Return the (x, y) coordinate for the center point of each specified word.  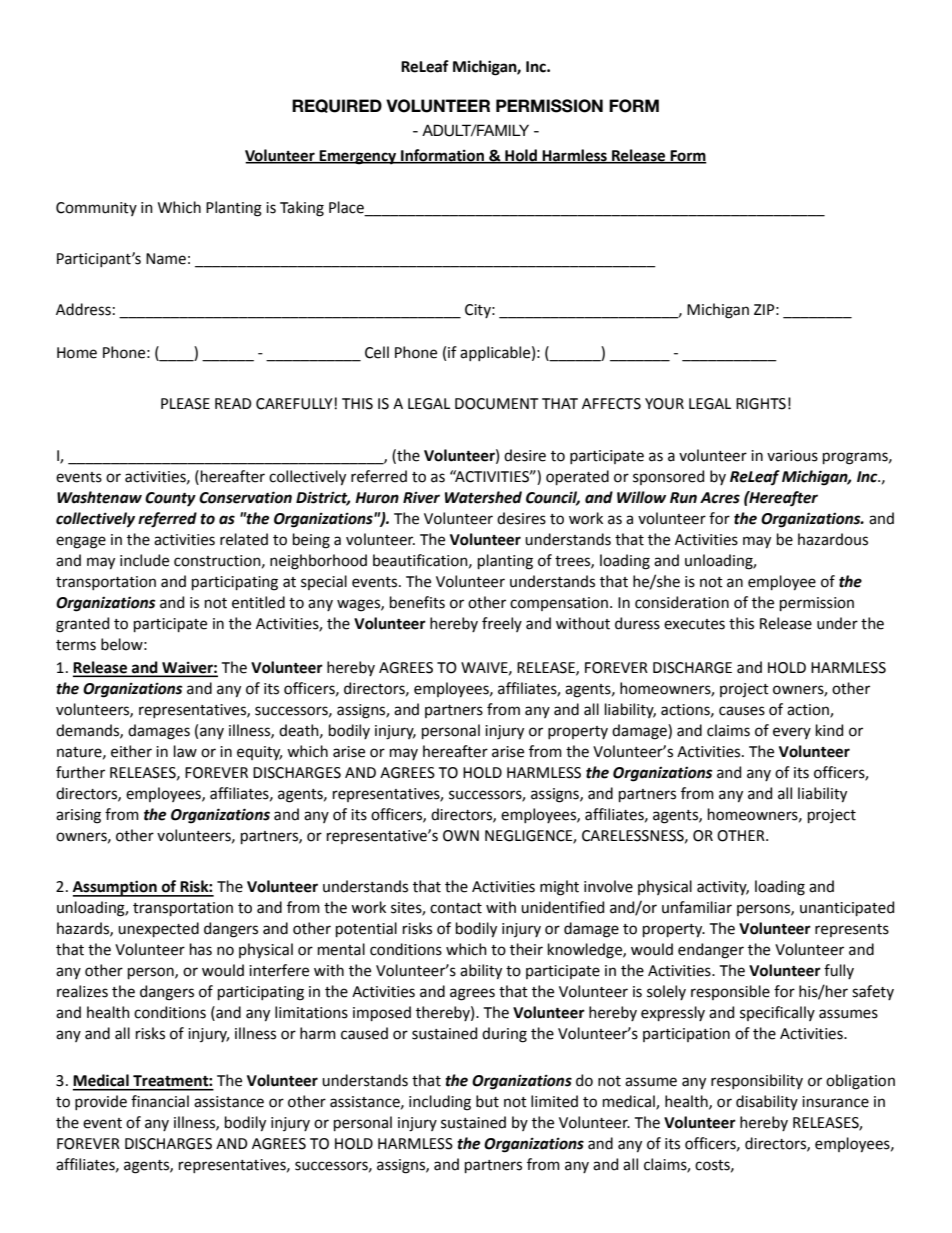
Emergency (358, 157)
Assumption (116, 888)
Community (96, 209)
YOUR (664, 404)
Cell (377, 352)
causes (742, 711)
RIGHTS (761, 404)
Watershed (483, 497)
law (185, 751)
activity (723, 888)
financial (160, 1101)
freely (502, 624)
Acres (720, 498)
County (170, 499)
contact (456, 908)
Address (83, 309)
